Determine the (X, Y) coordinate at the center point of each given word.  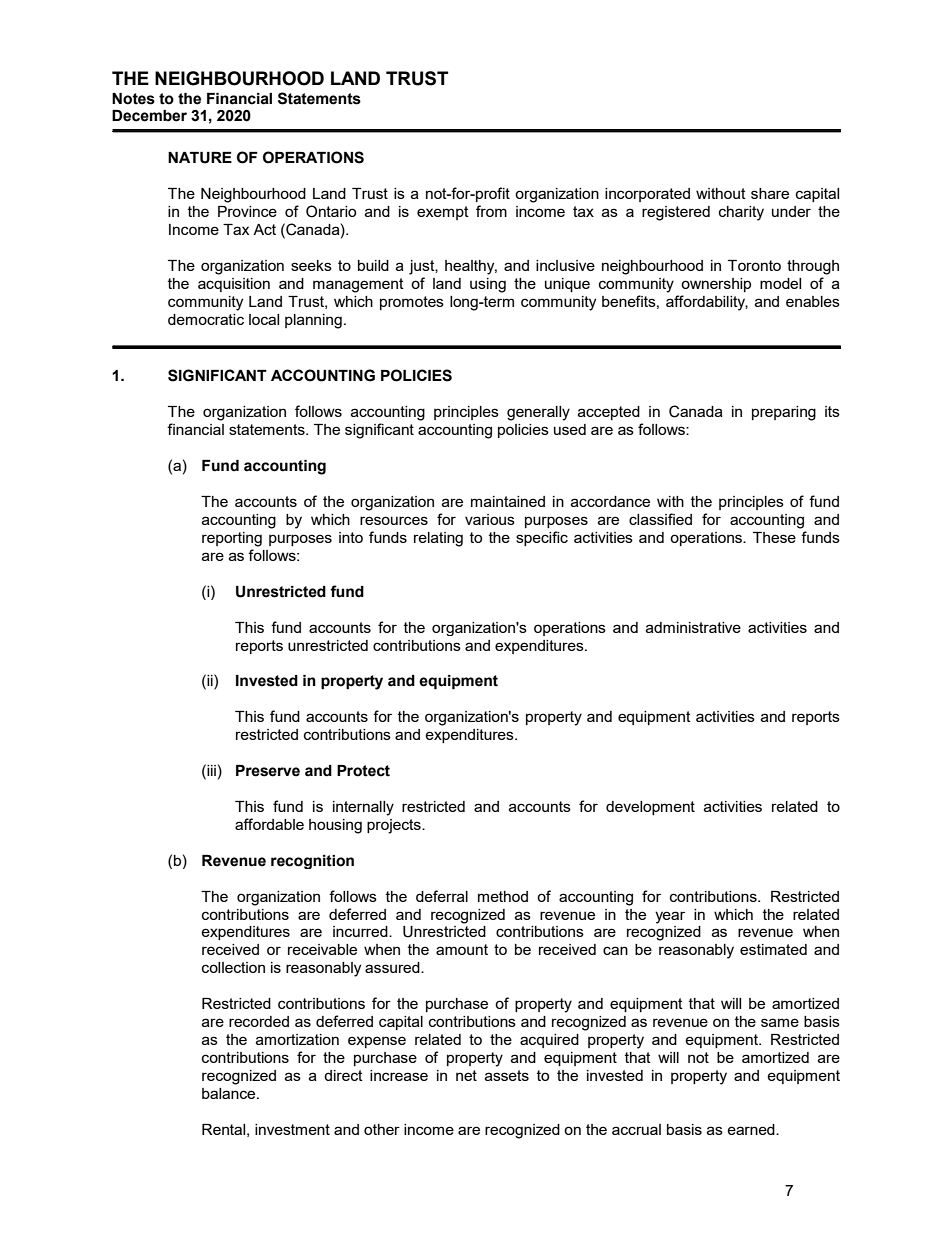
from (491, 211)
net (466, 1075)
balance (230, 1093)
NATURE (200, 158)
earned (752, 1129)
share (770, 193)
